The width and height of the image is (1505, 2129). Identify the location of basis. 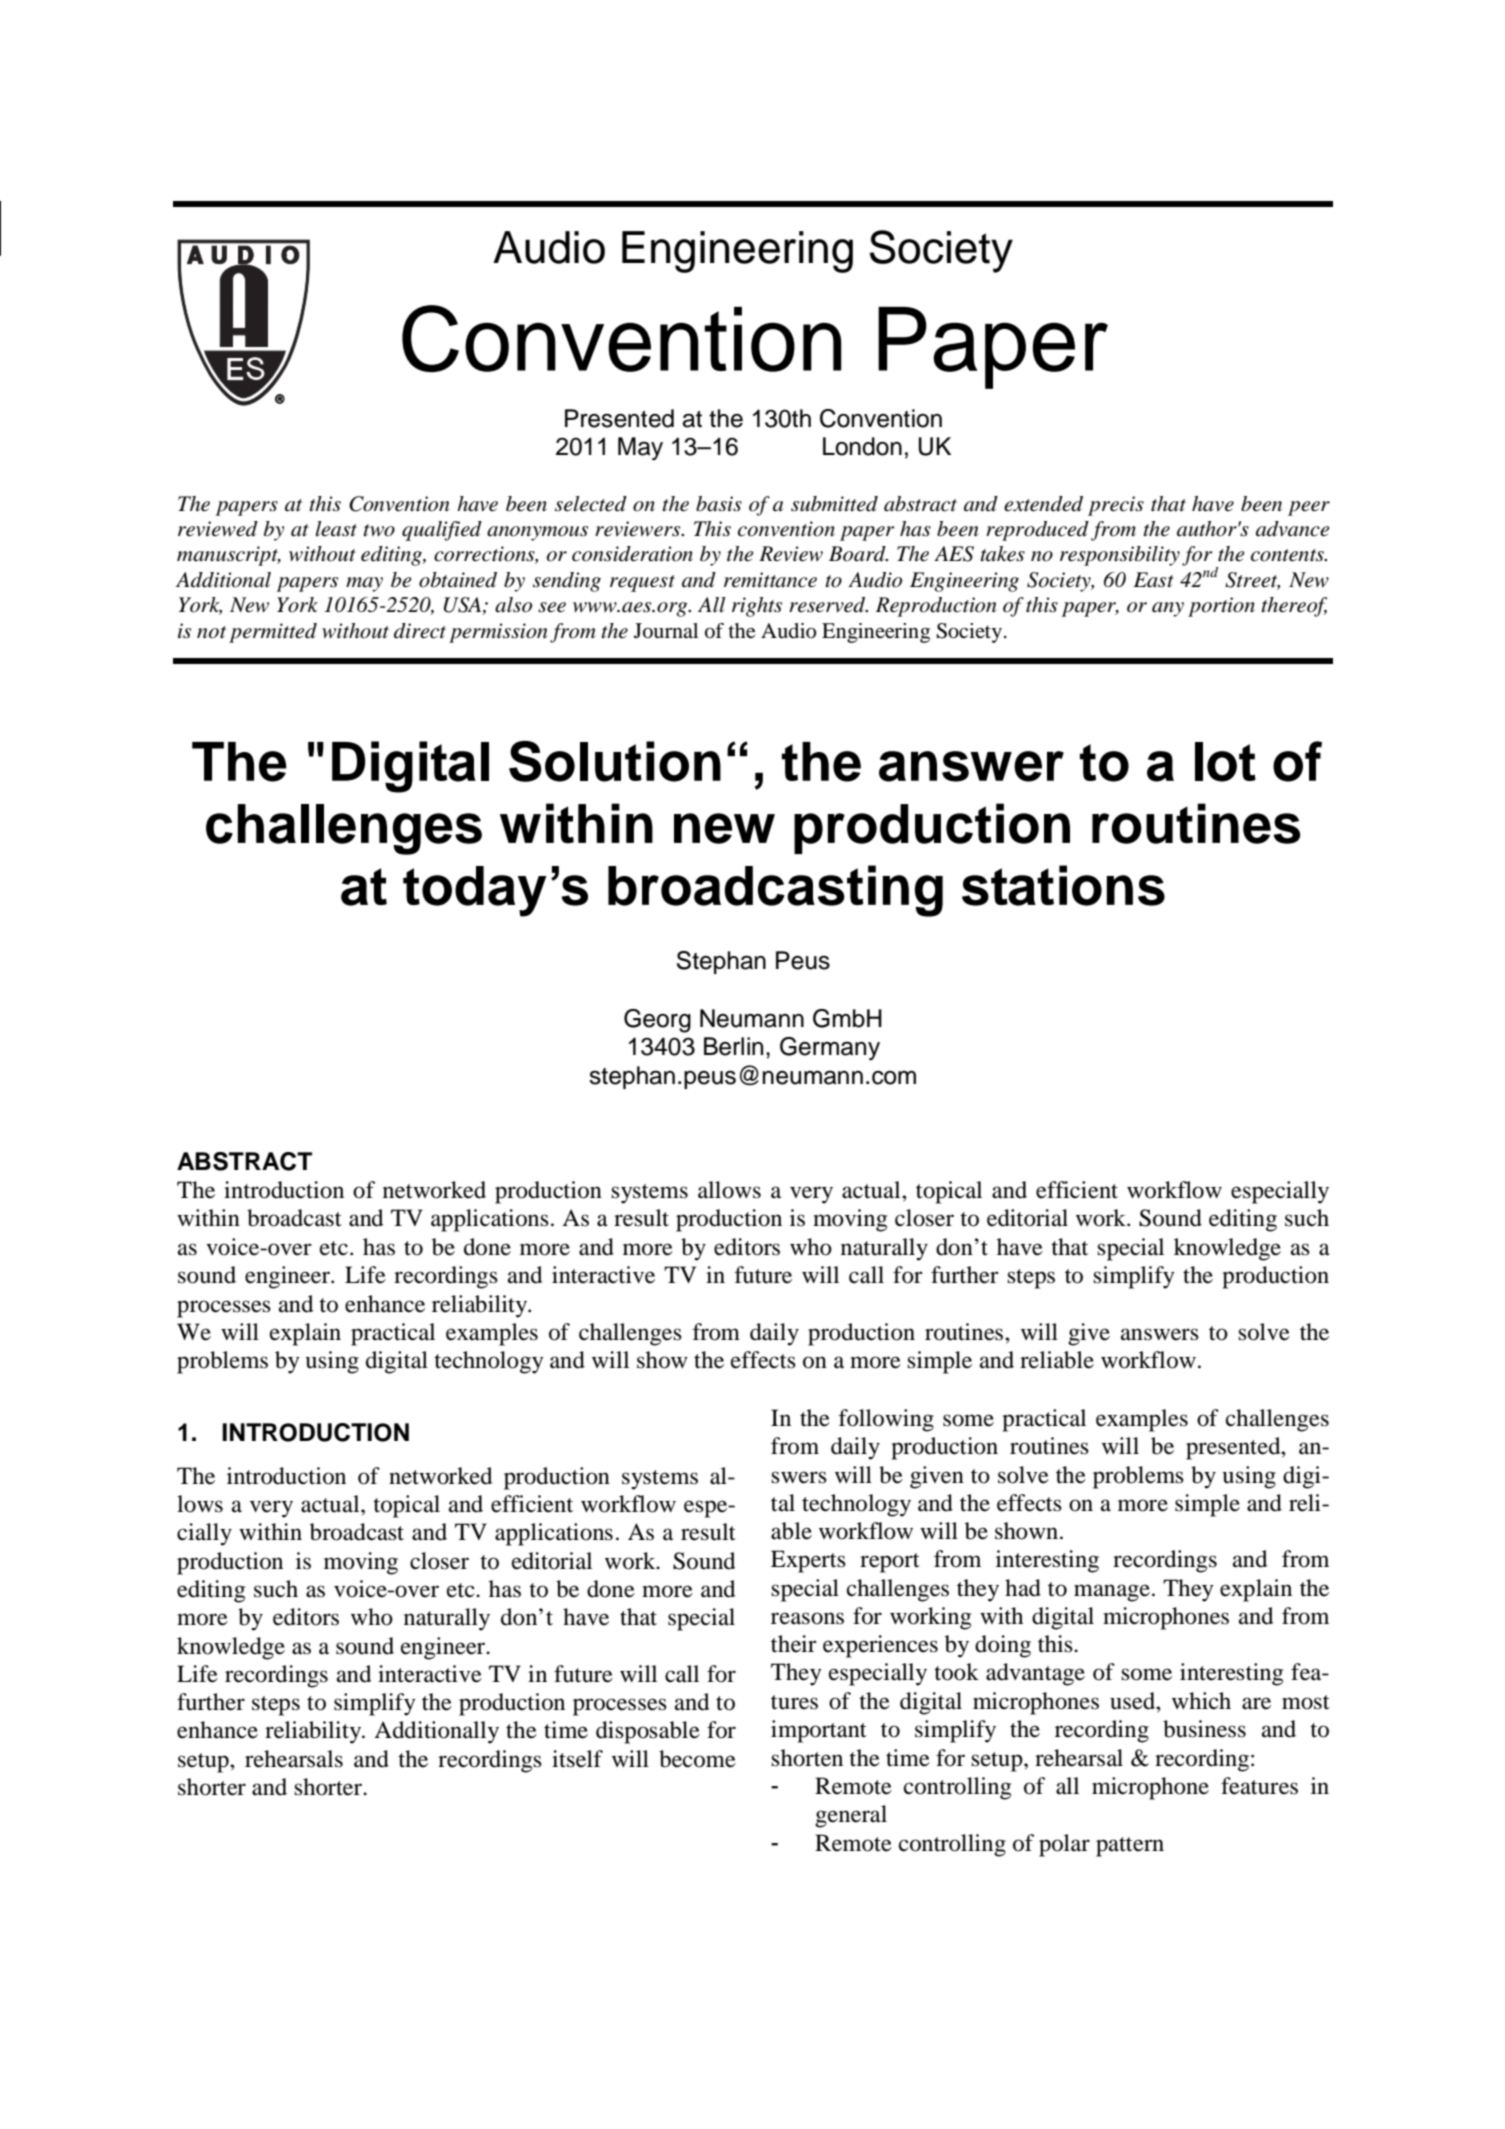
(719, 504).
